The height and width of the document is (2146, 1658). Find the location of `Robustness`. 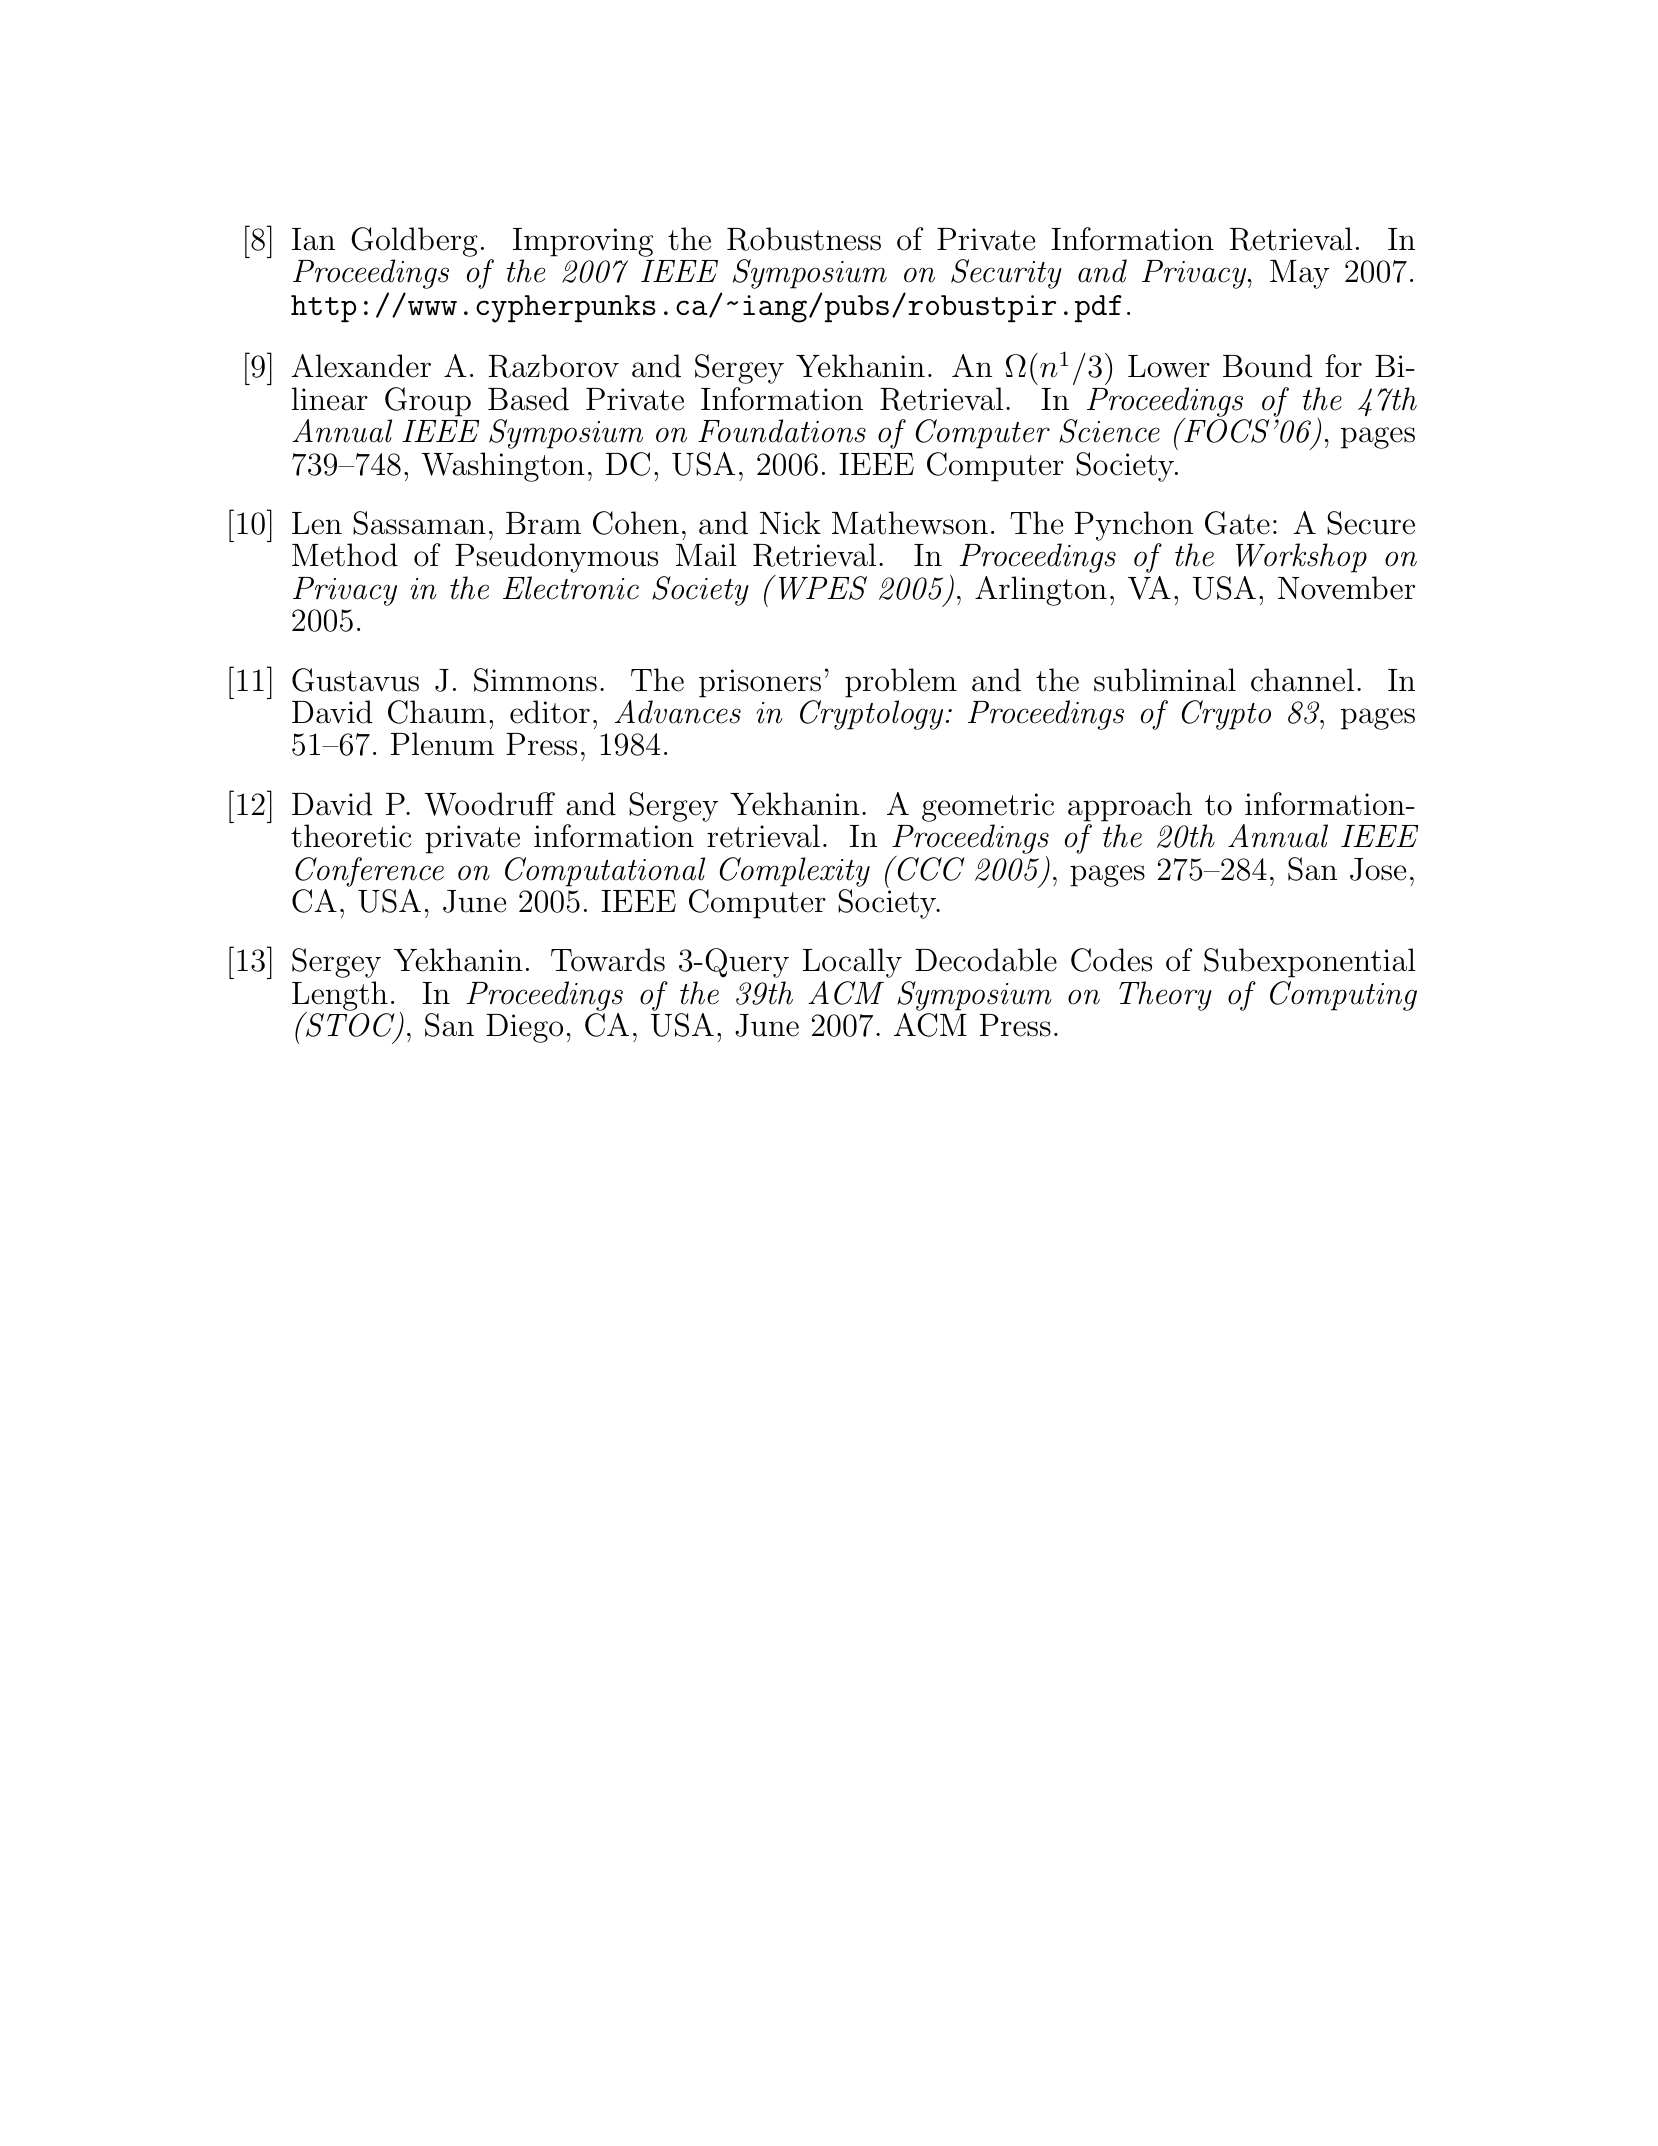

Robustness is located at coordinates (804, 239).
